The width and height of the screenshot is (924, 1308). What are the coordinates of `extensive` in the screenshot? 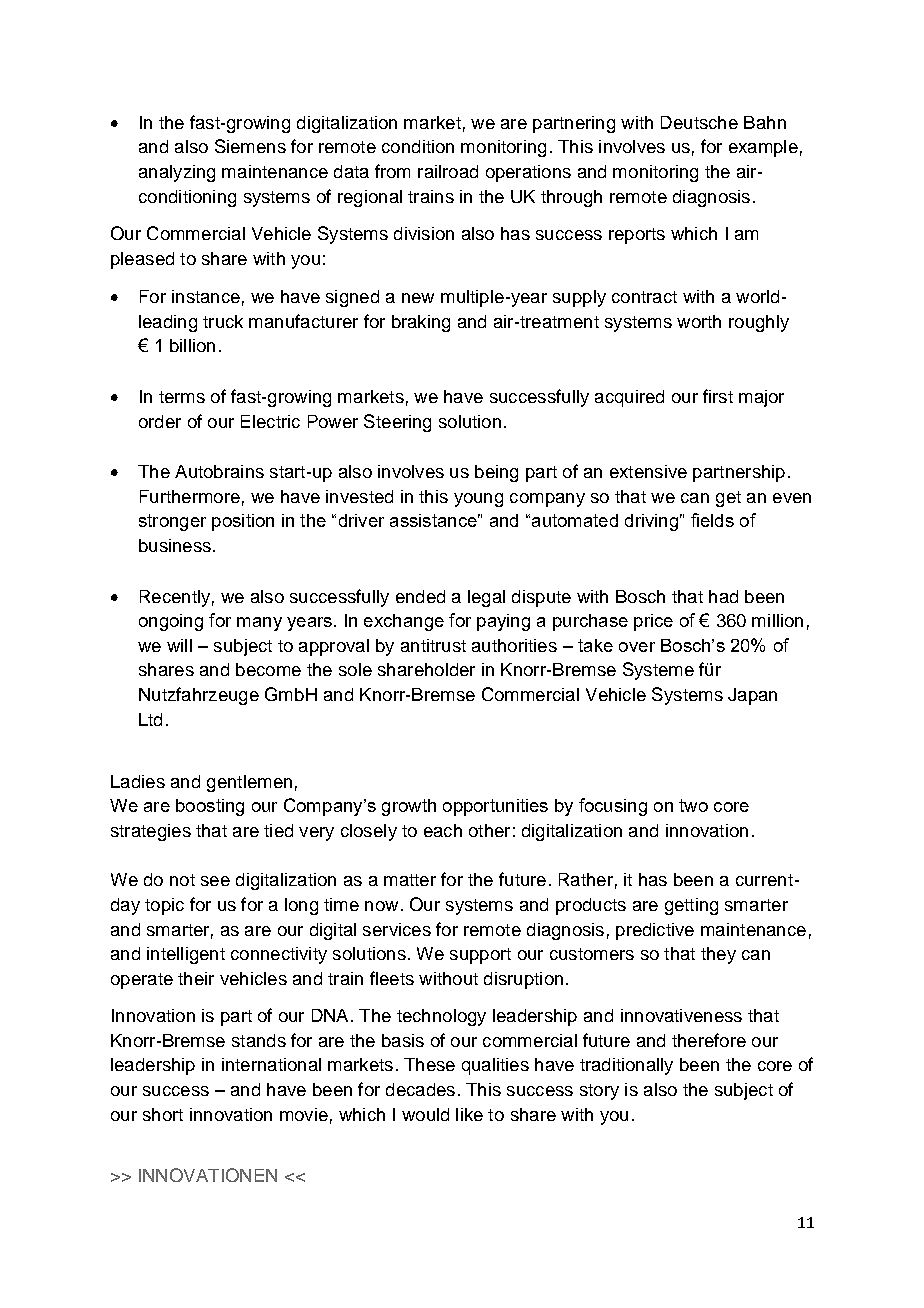 It's located at (648, 471).
